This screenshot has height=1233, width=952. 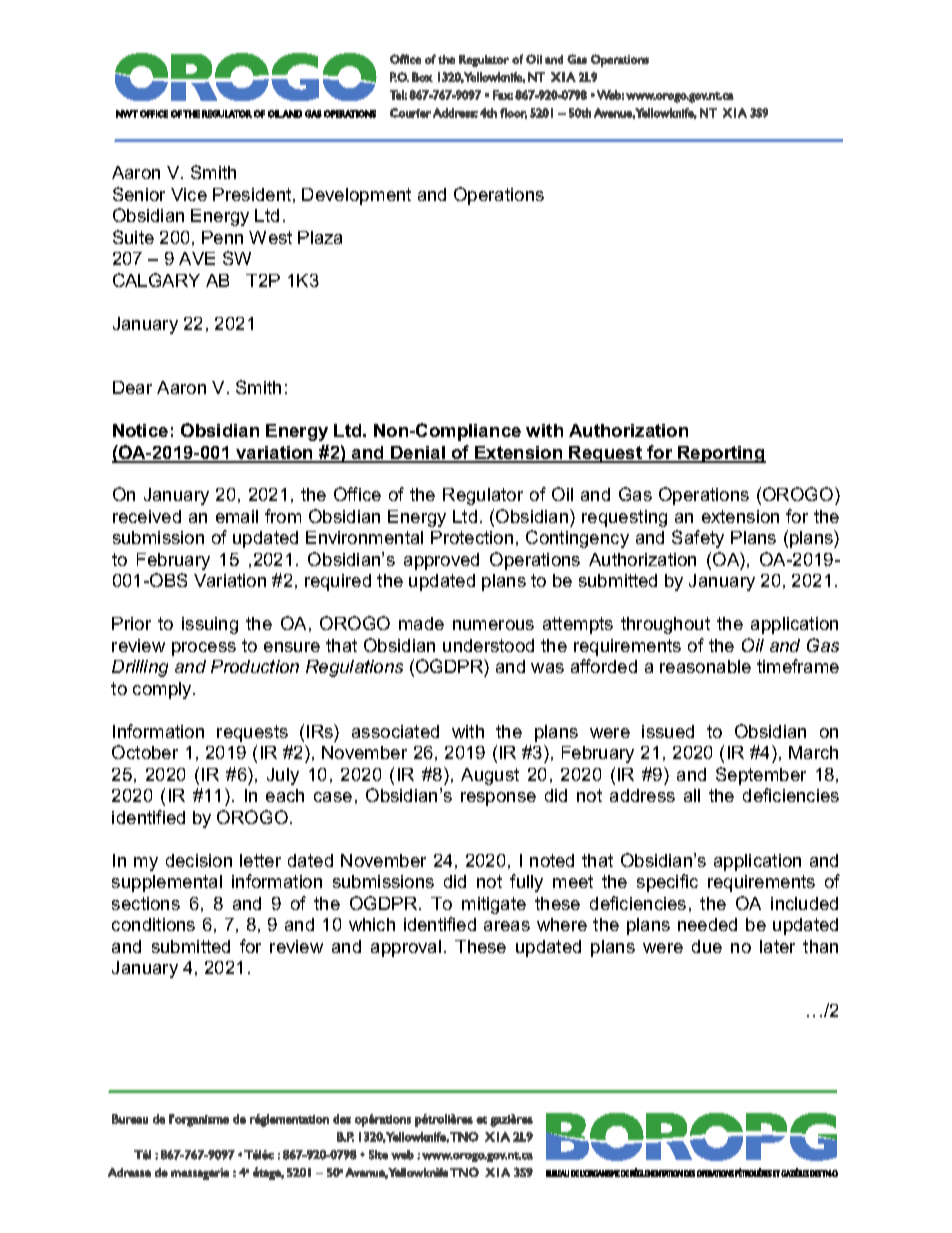 I want to click on email, so click(x=237, y=516).
